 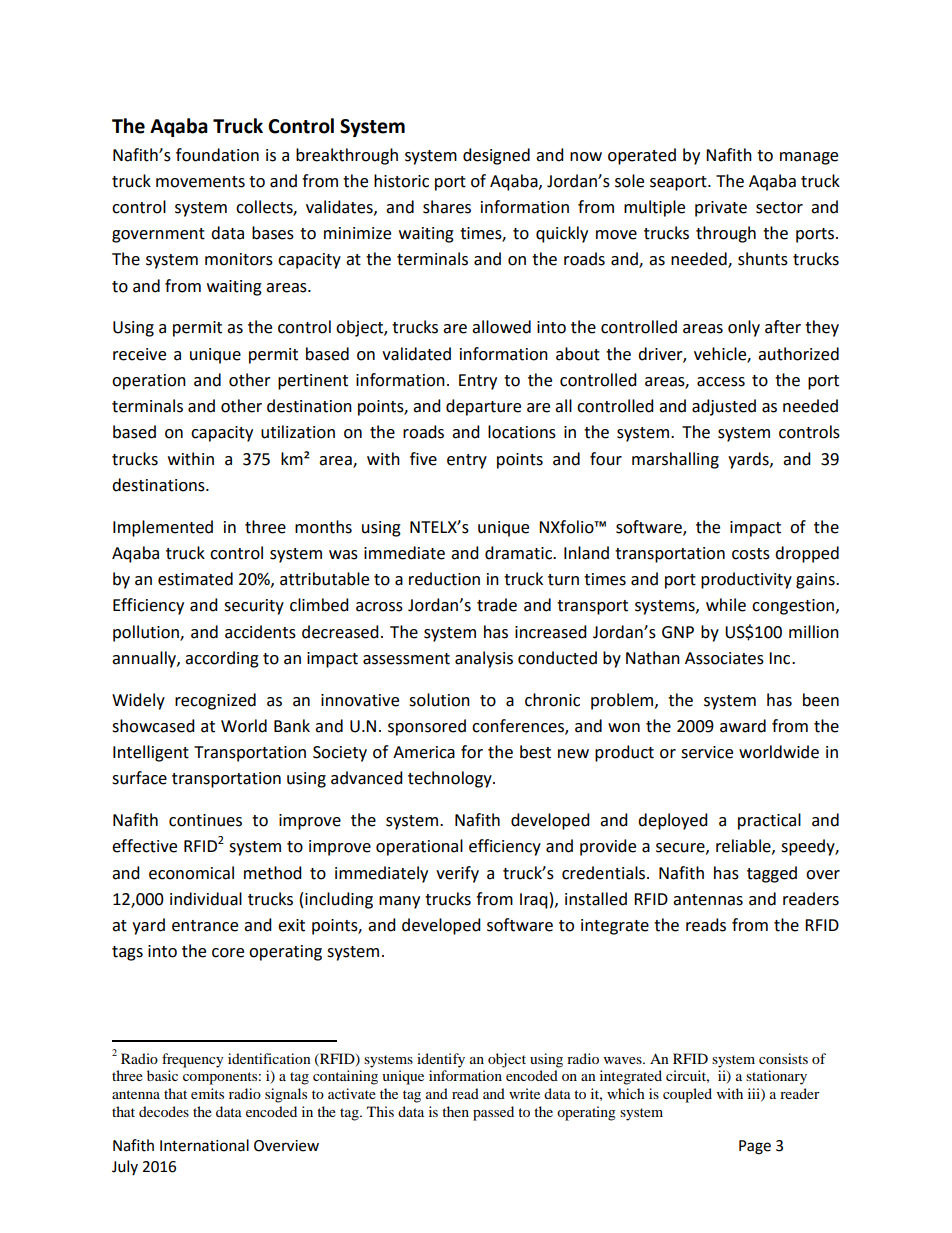 What do you see at coordinates (217, 155) in the screenshot?
I see `foundation` at bounding box center [217, 155].
